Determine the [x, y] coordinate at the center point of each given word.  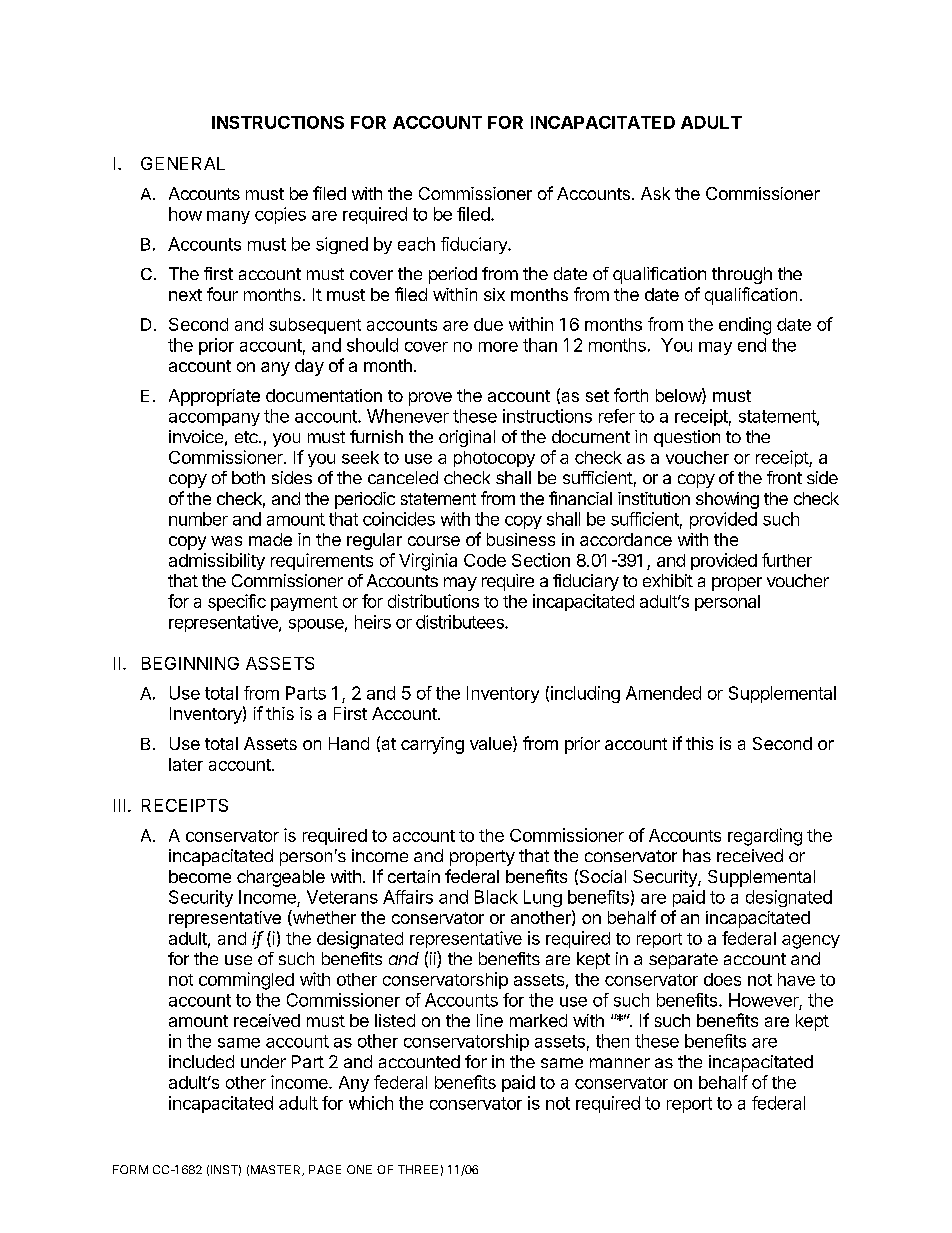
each [416, 244]
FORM [130, 1169]
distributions [433, 601]
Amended [663, 693]
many [228, 217]
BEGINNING [190, 663]
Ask [655, 193]
